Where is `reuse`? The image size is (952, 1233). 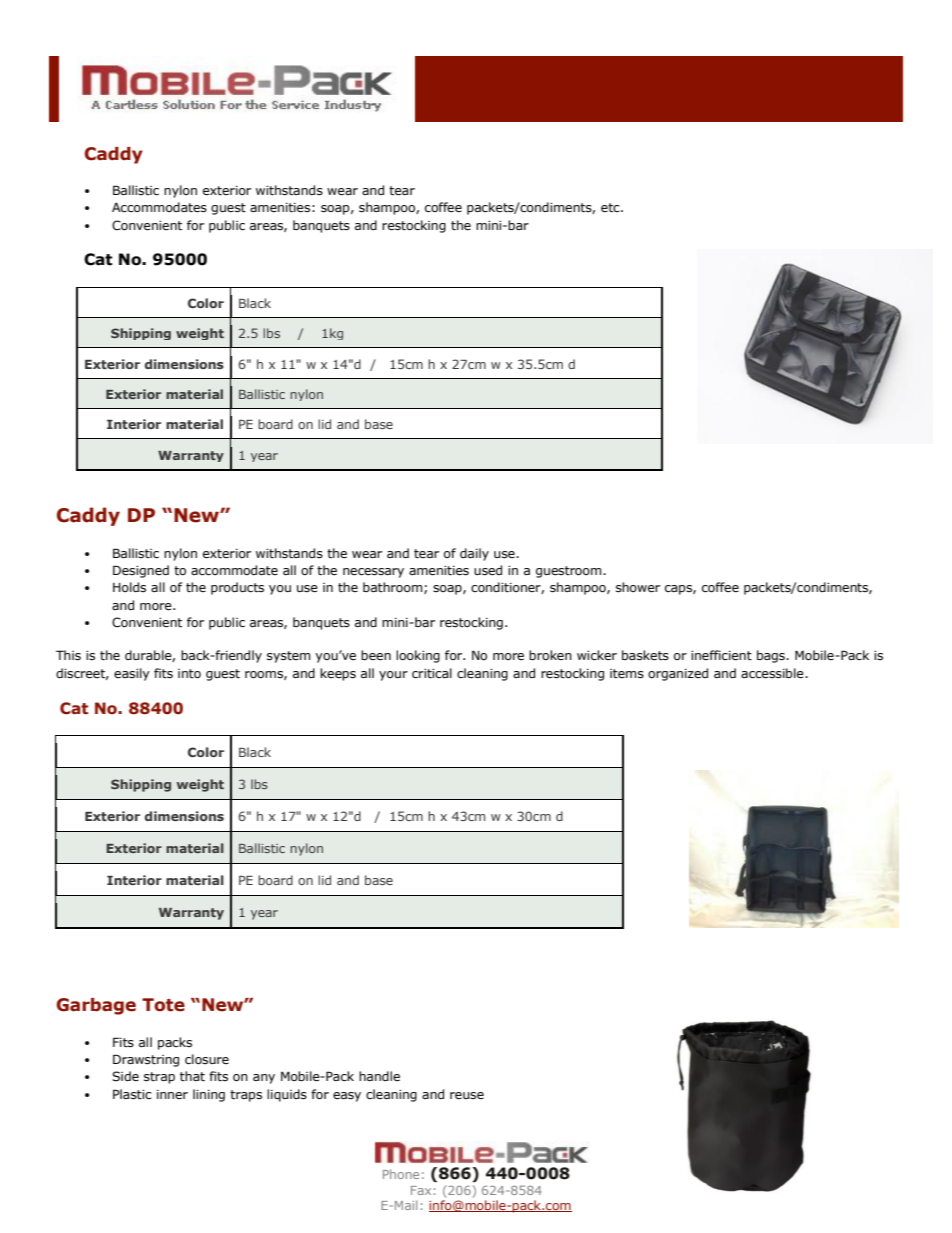
reuse is located at coordinates (467, 1095).
